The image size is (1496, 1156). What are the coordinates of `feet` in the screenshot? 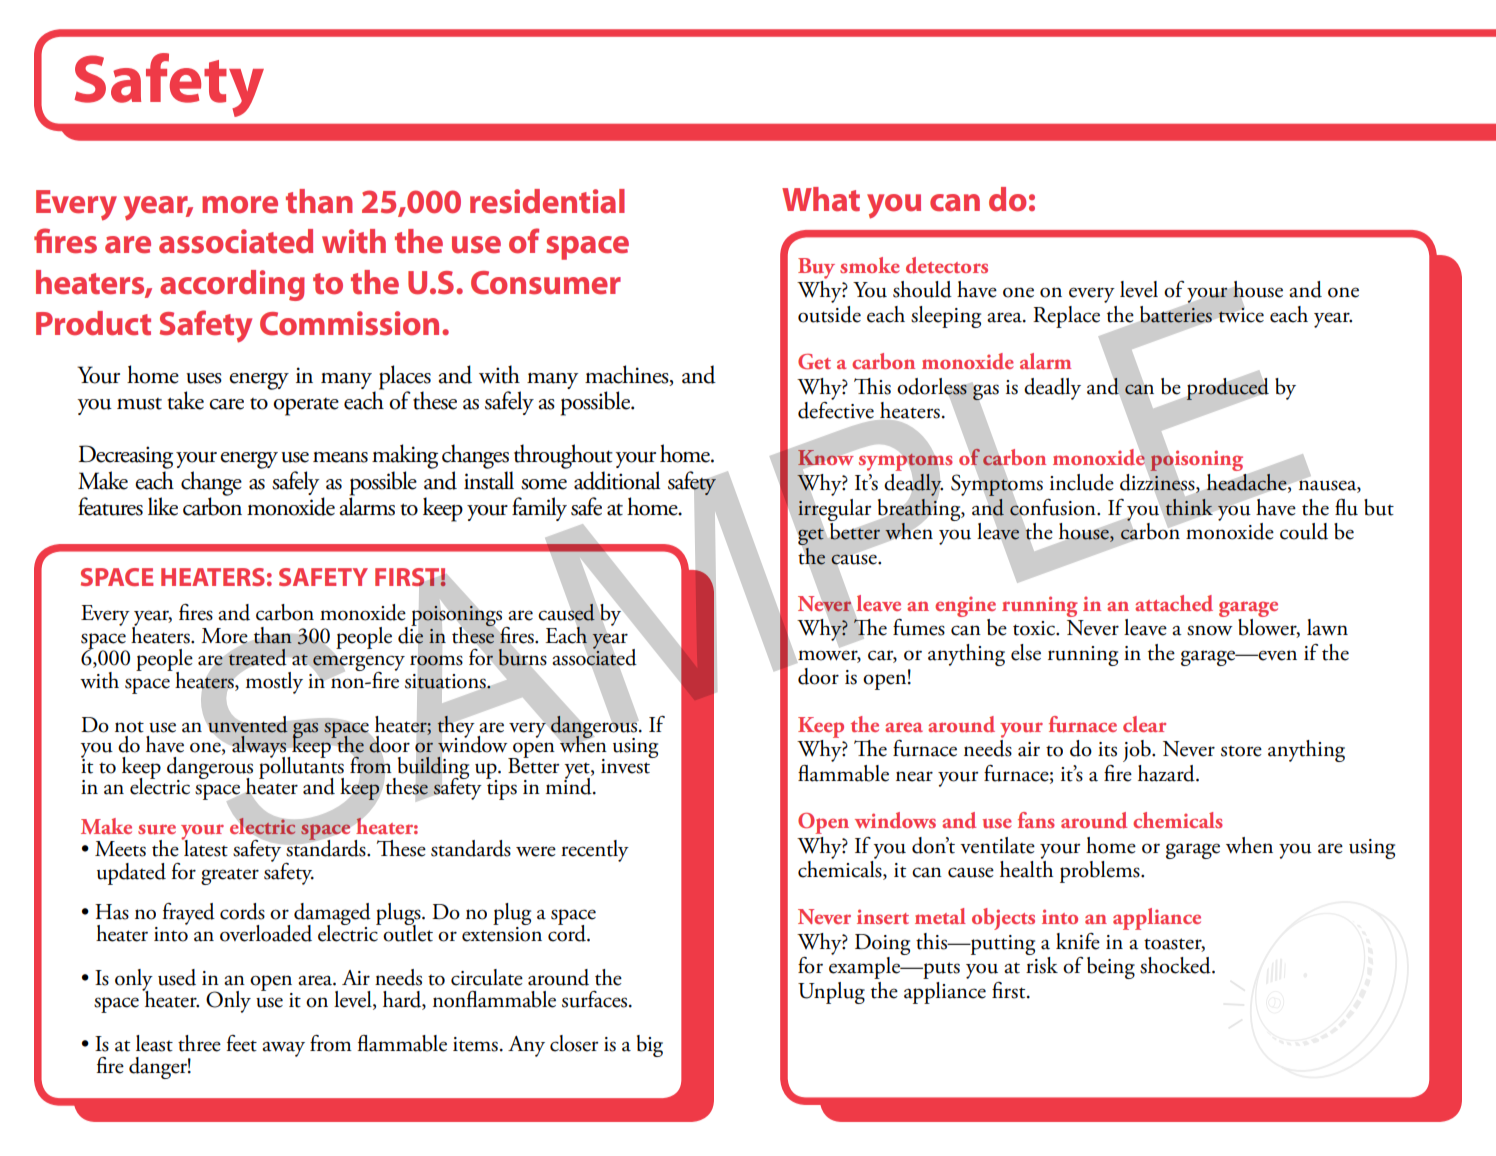 It's located at (242, 1043).
